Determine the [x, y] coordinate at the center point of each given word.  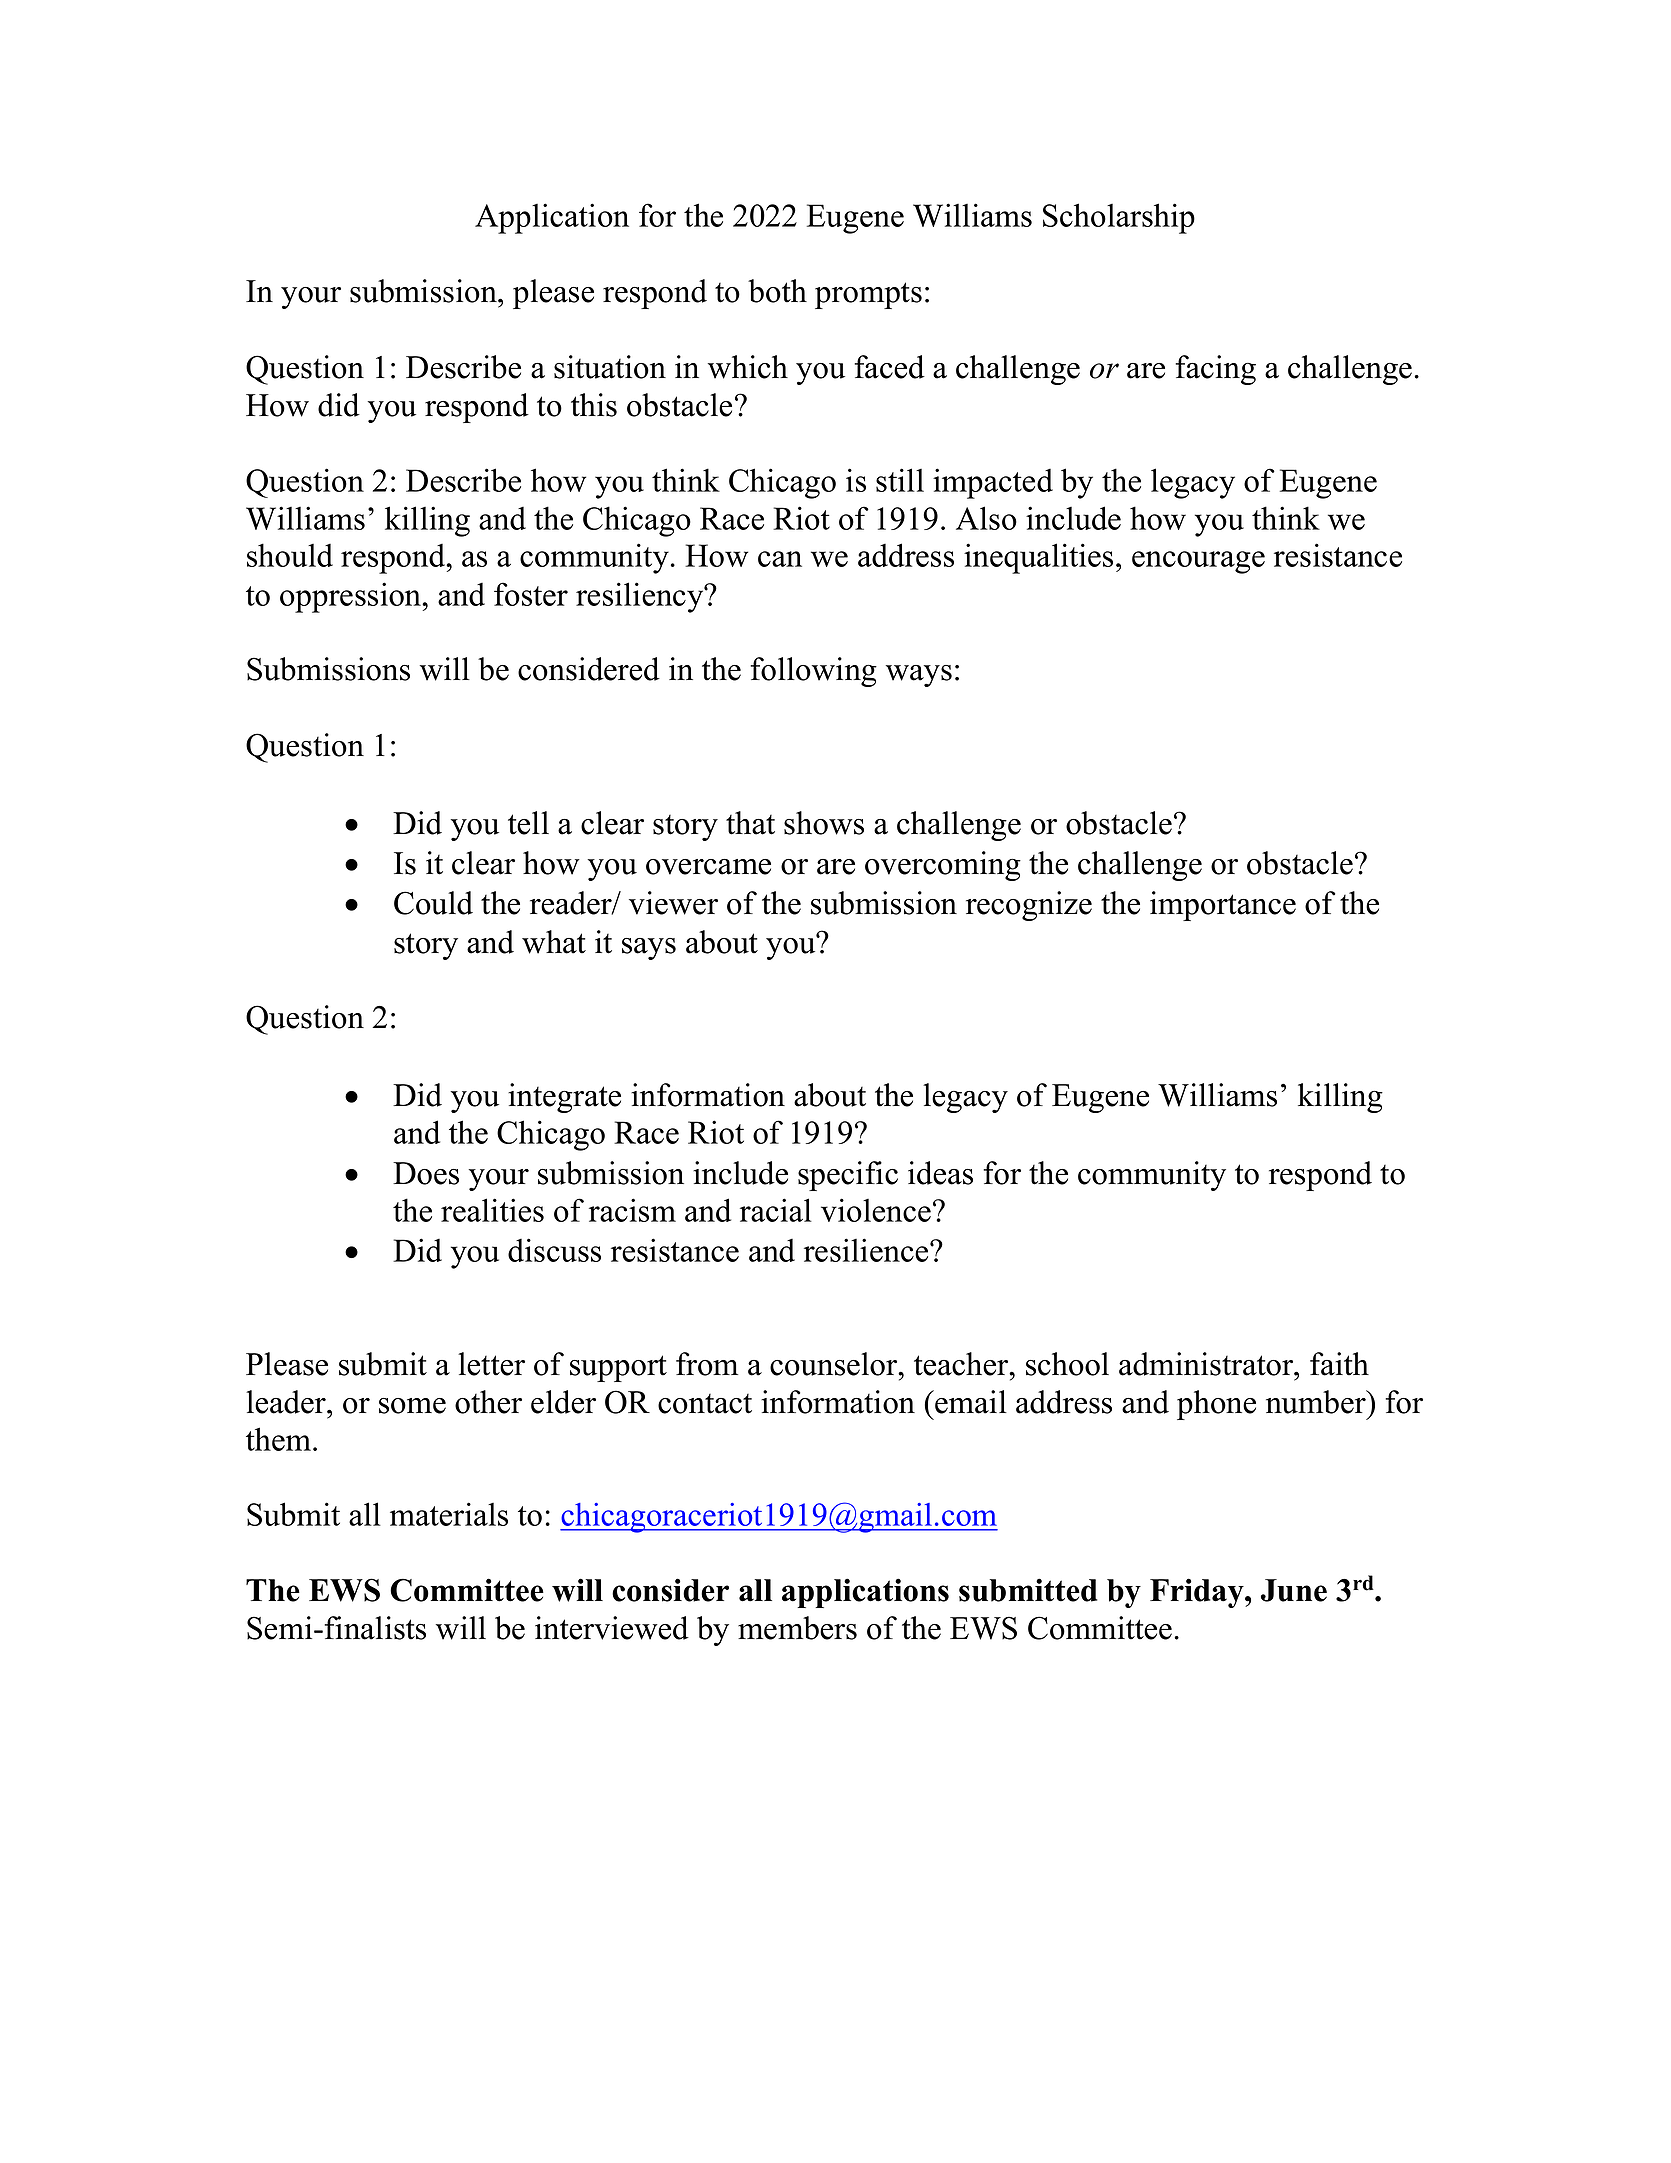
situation [610, 367]
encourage [1198, 562]
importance [1223, 906]
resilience [867, 1250]
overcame [708, 867]
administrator [1207, 1364]
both [777, 291]
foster [531, 594]
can [780, 559]
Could [433, 903]
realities [492, 1210]
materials [449, 1514]
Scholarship [1119, 218]
